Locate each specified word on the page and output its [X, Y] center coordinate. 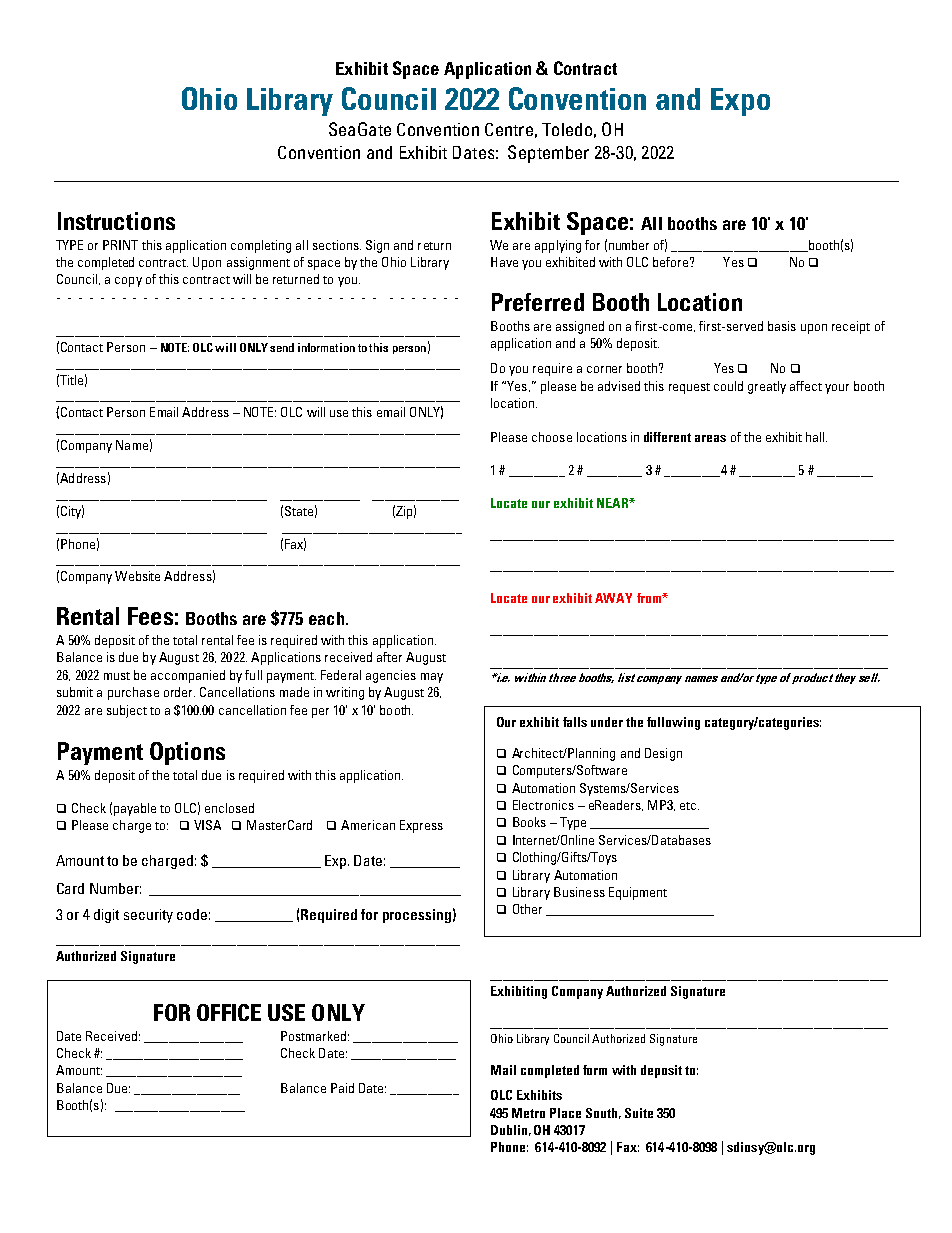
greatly [767, 387]
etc [689, 806]
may [432, 678]
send [282, 347]
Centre [509, 129]
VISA [207, 825]
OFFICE [229, 1012]
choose [552, 437]
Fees [150, 616]
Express [421, 826]
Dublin [509, 1130]
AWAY [613, 598]
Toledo [567, 129]
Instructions [116, 221]
